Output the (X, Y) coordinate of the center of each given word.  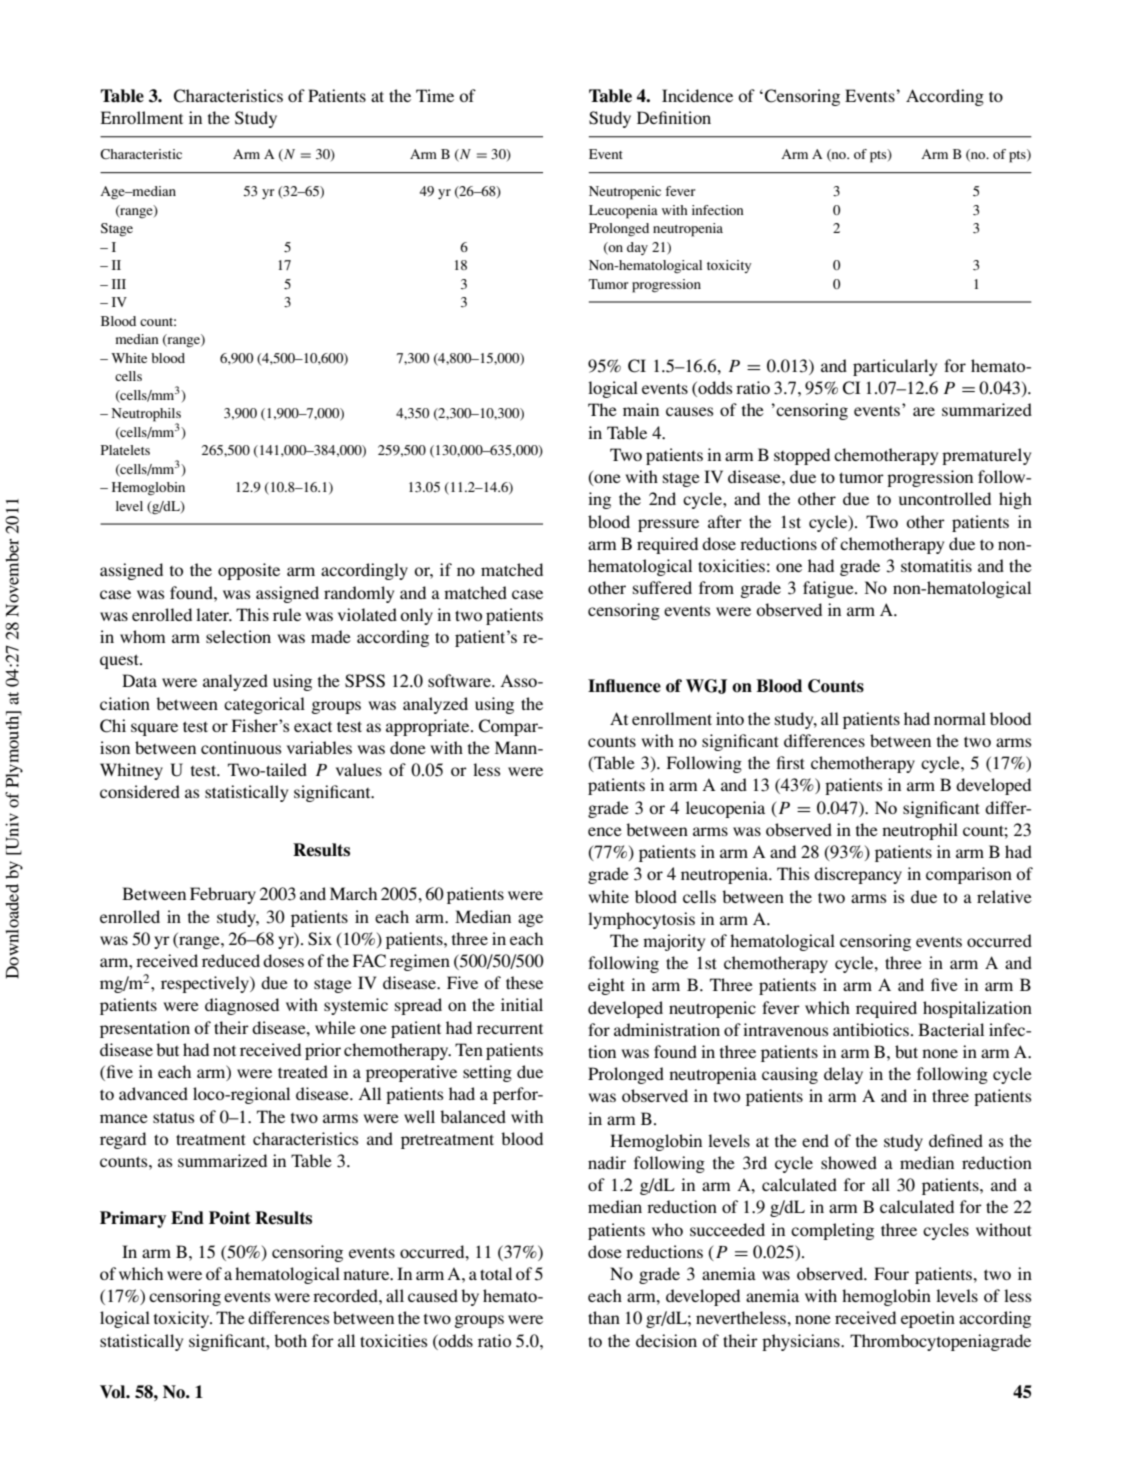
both (290, 1340)
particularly (895, 367)
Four (891, 1273)
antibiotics (872, 1029)
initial (522, 1004)
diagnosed (242, 1006)
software (460, 680)
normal (960, 718)
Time (435, 95)
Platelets (125, 450)
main (641, 409)
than (604, 1317)
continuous (241, 747)
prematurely (986, 456)
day (637, 248)
